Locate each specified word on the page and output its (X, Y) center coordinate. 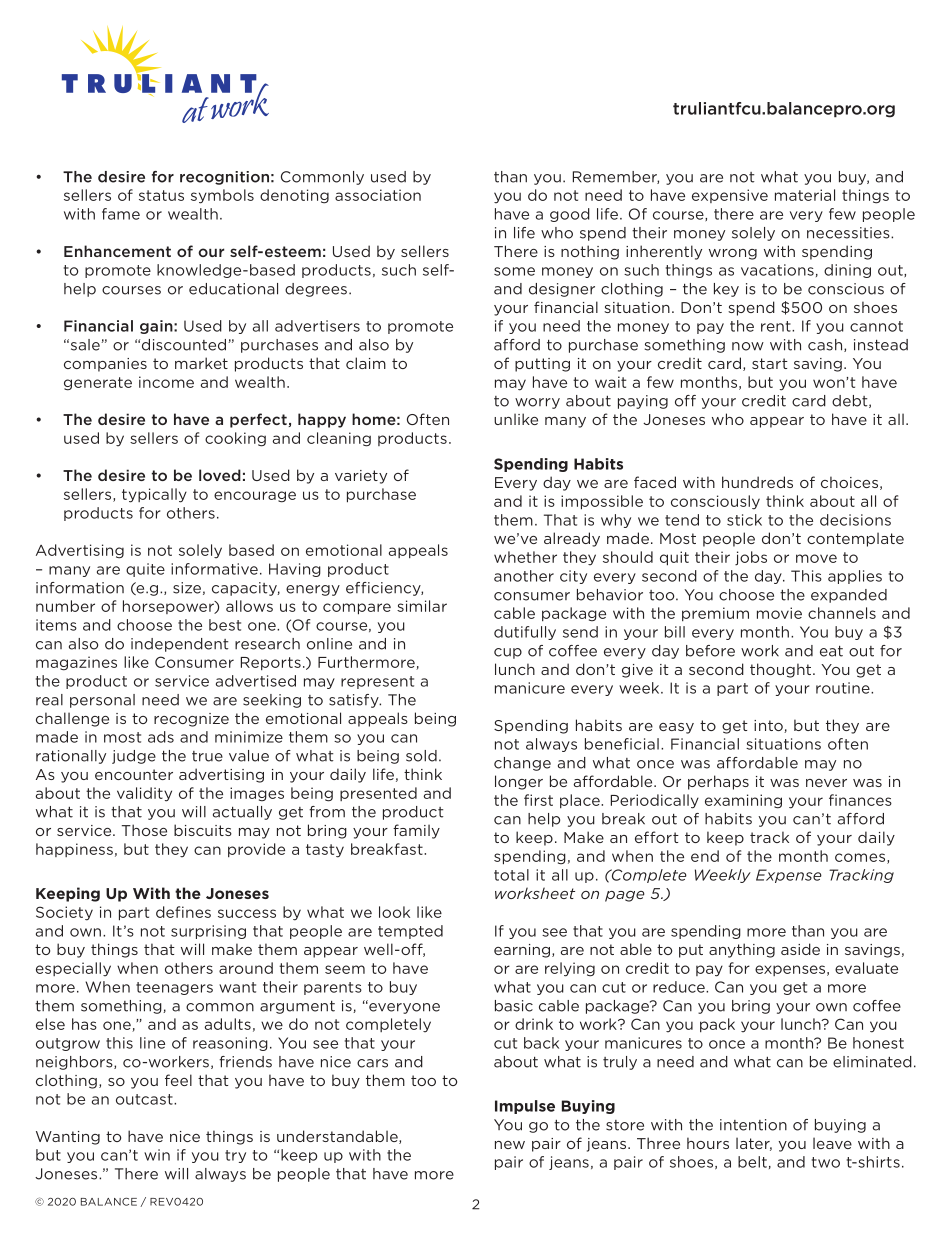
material (805, 195)
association (378, 195)
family (416, 831)
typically (154, 495)
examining (743, 801)
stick (744, 520)
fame (121, 214)
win (157, 1155)
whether (525, 557)
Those (144, 830)
